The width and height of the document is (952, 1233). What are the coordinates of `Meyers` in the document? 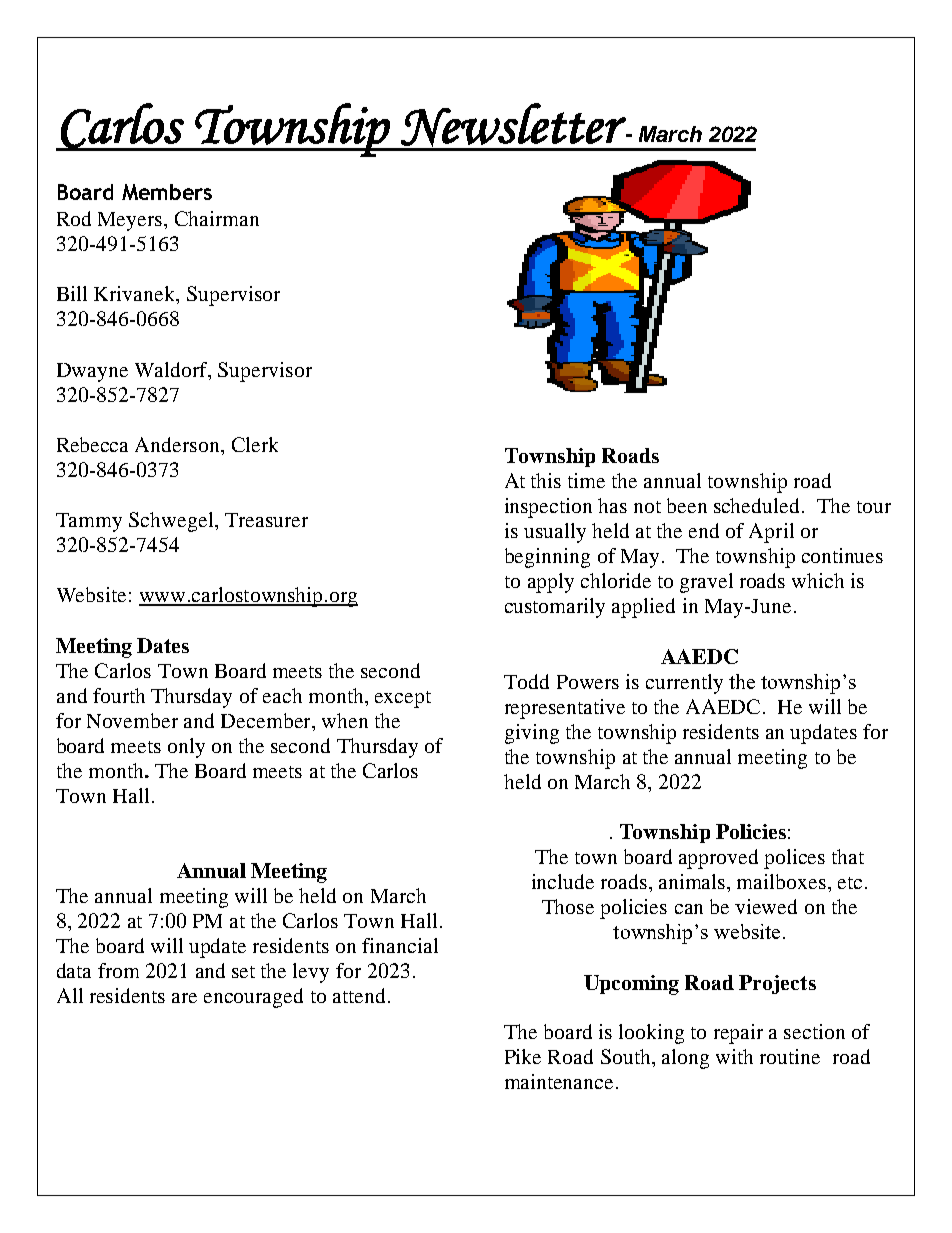 It's located at (131, 221).
